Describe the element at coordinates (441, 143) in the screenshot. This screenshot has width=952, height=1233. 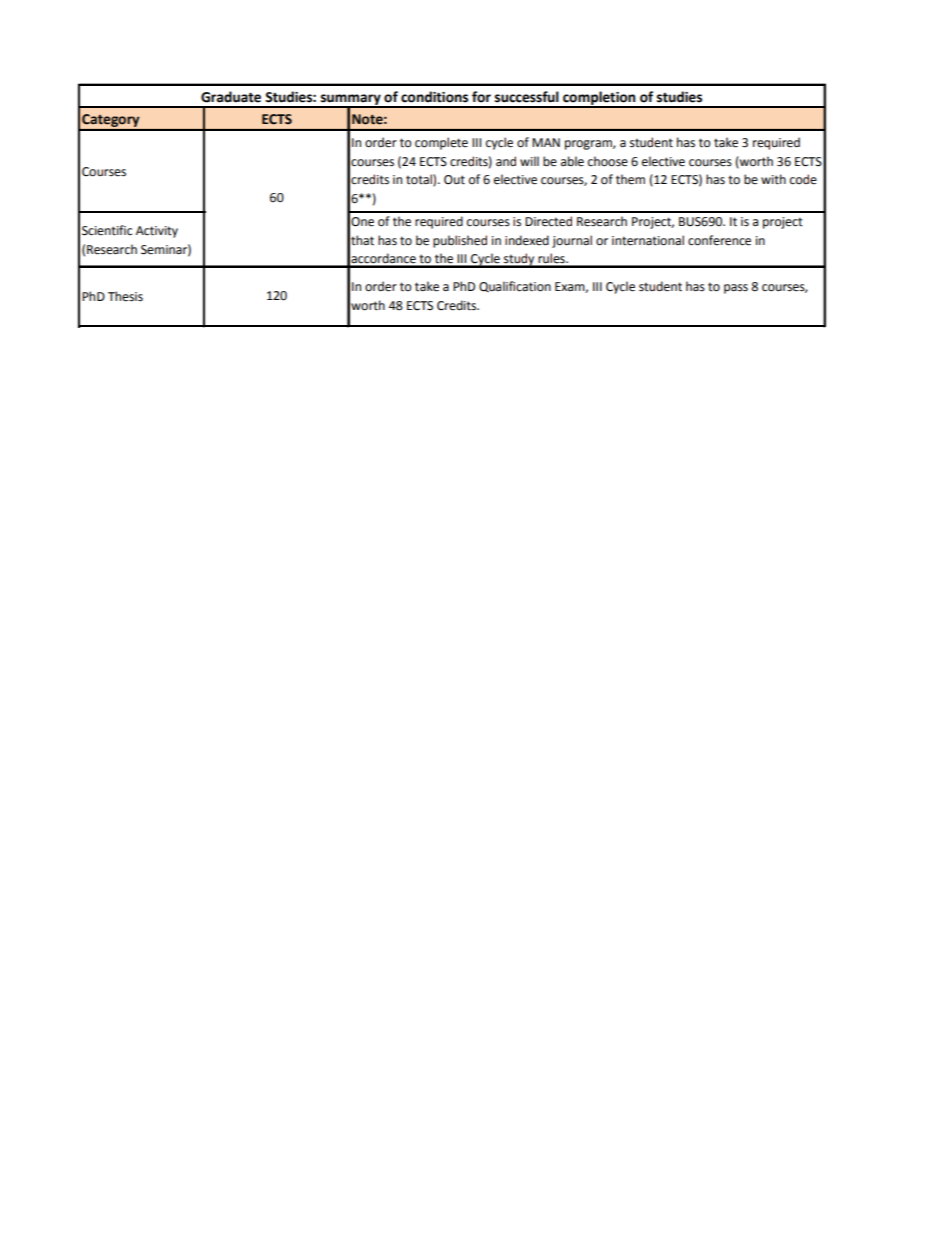
I see `complete` at that location.
